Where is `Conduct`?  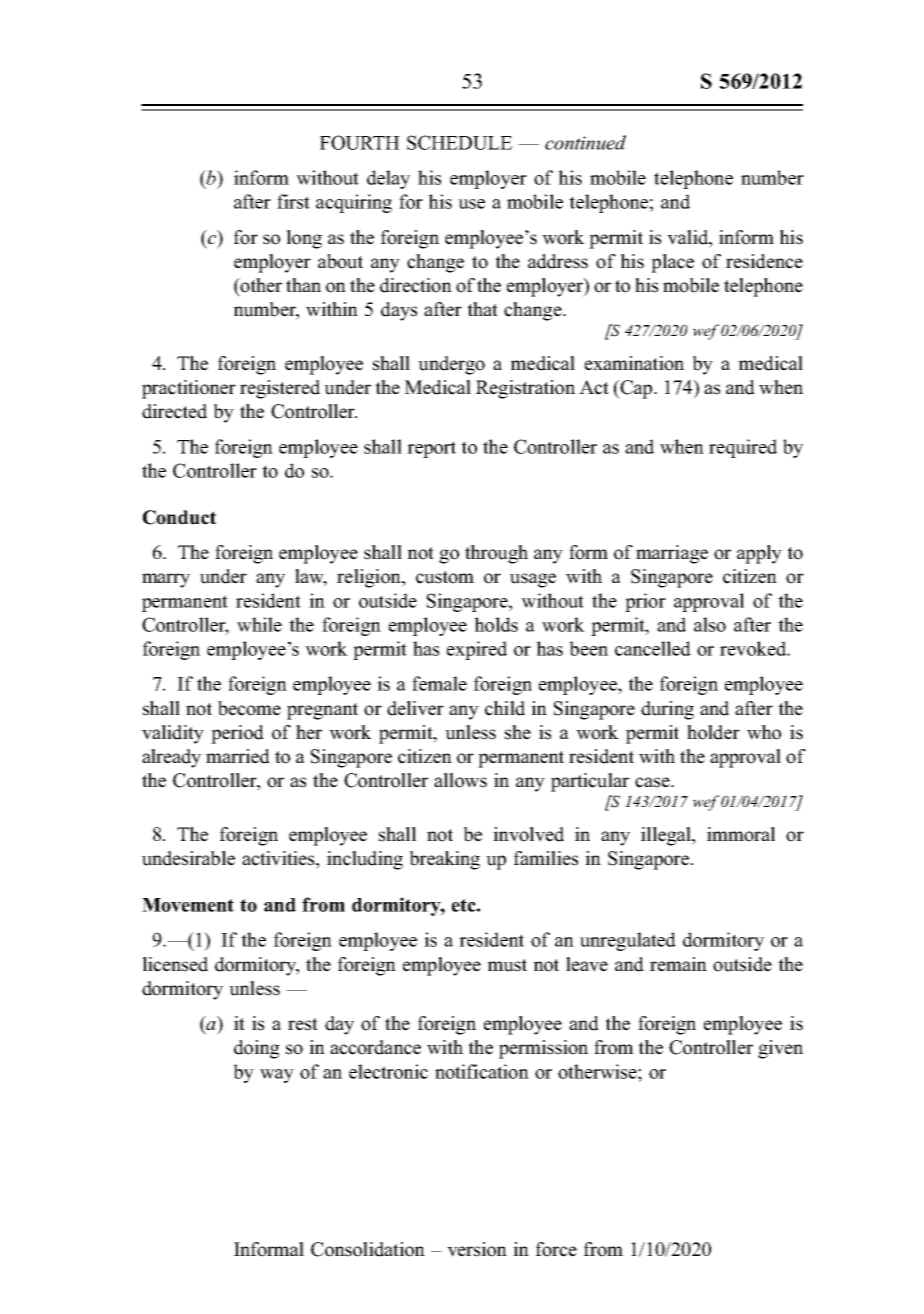 Conduct is located at coordinates (179, 517).
